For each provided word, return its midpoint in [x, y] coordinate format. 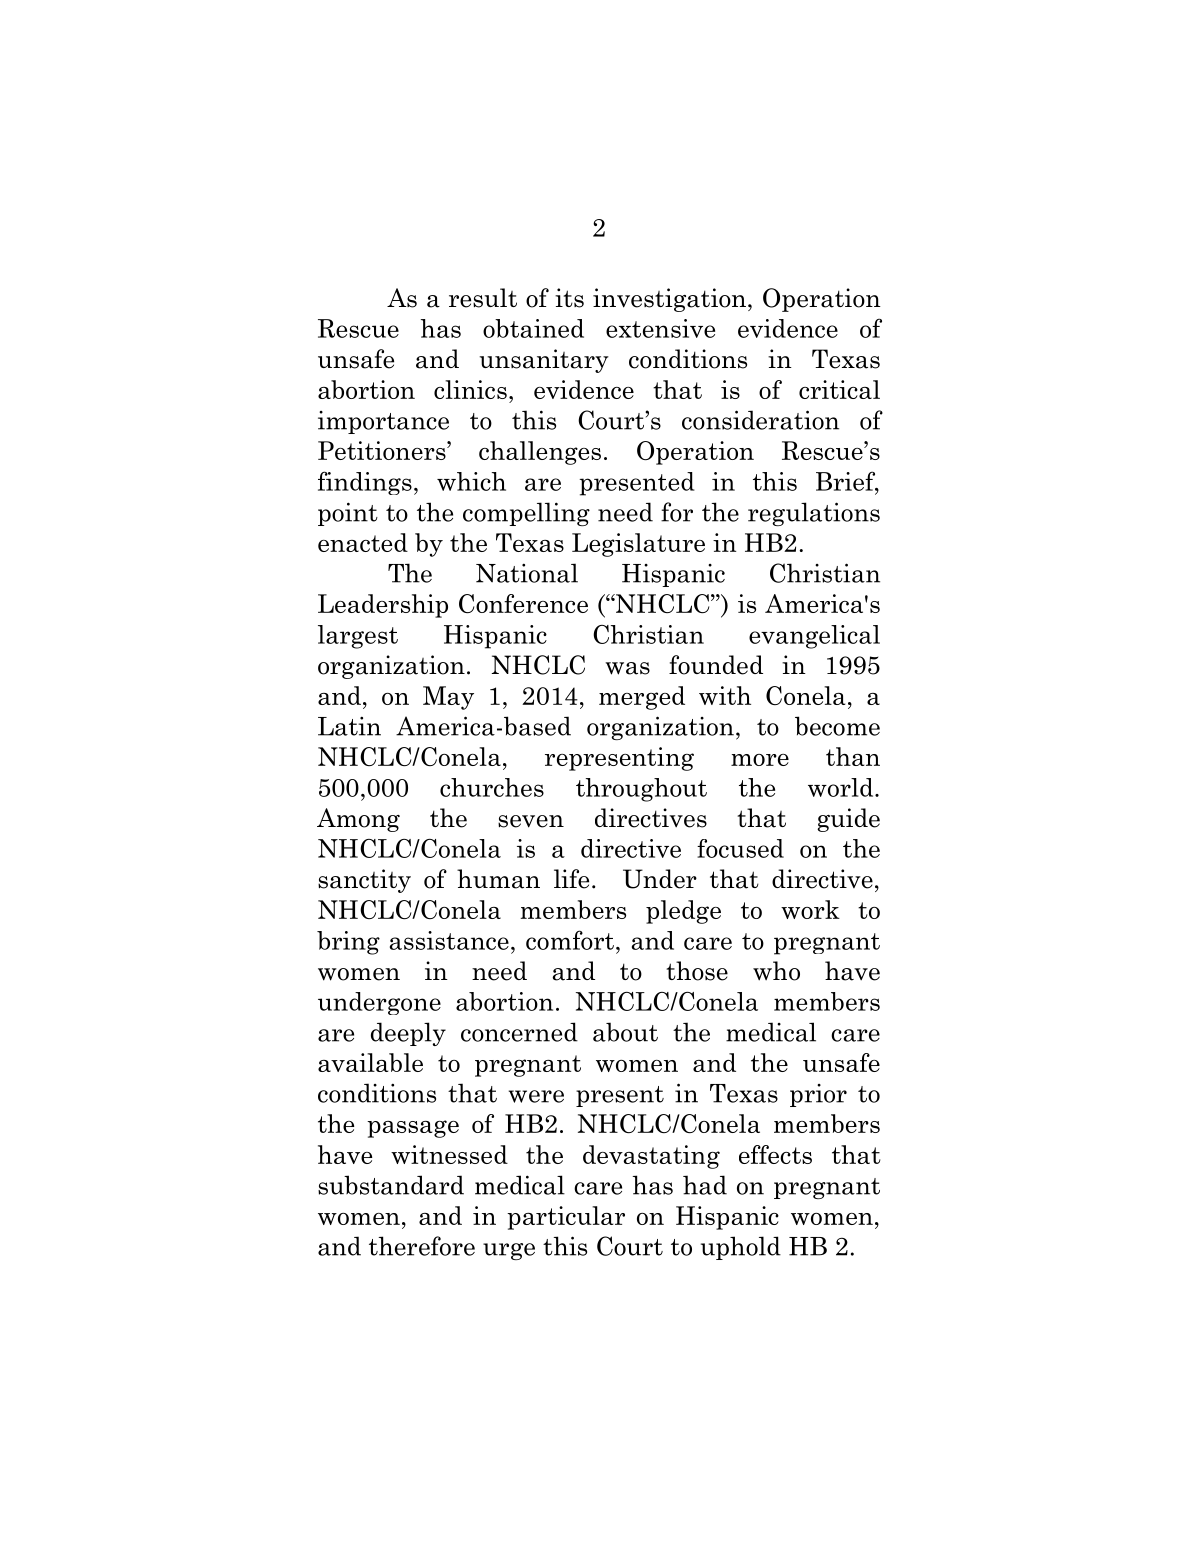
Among [358, 820]
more [760, 760]
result [483, 298]
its [569, 298]
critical [839, 389]
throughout [641, 790]
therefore [422, 1246]
